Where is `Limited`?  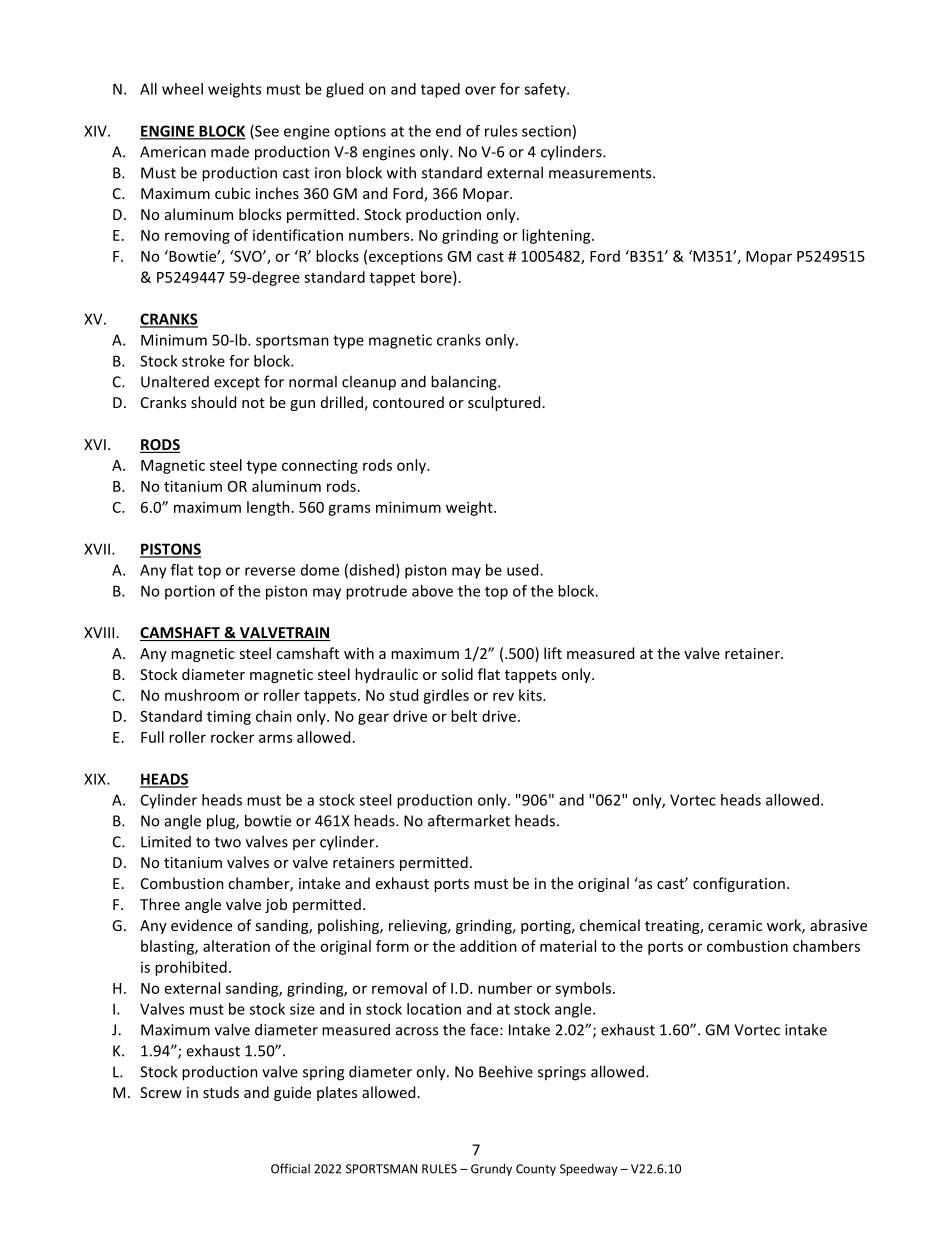
Limited is located at coordinates (166, 842).
